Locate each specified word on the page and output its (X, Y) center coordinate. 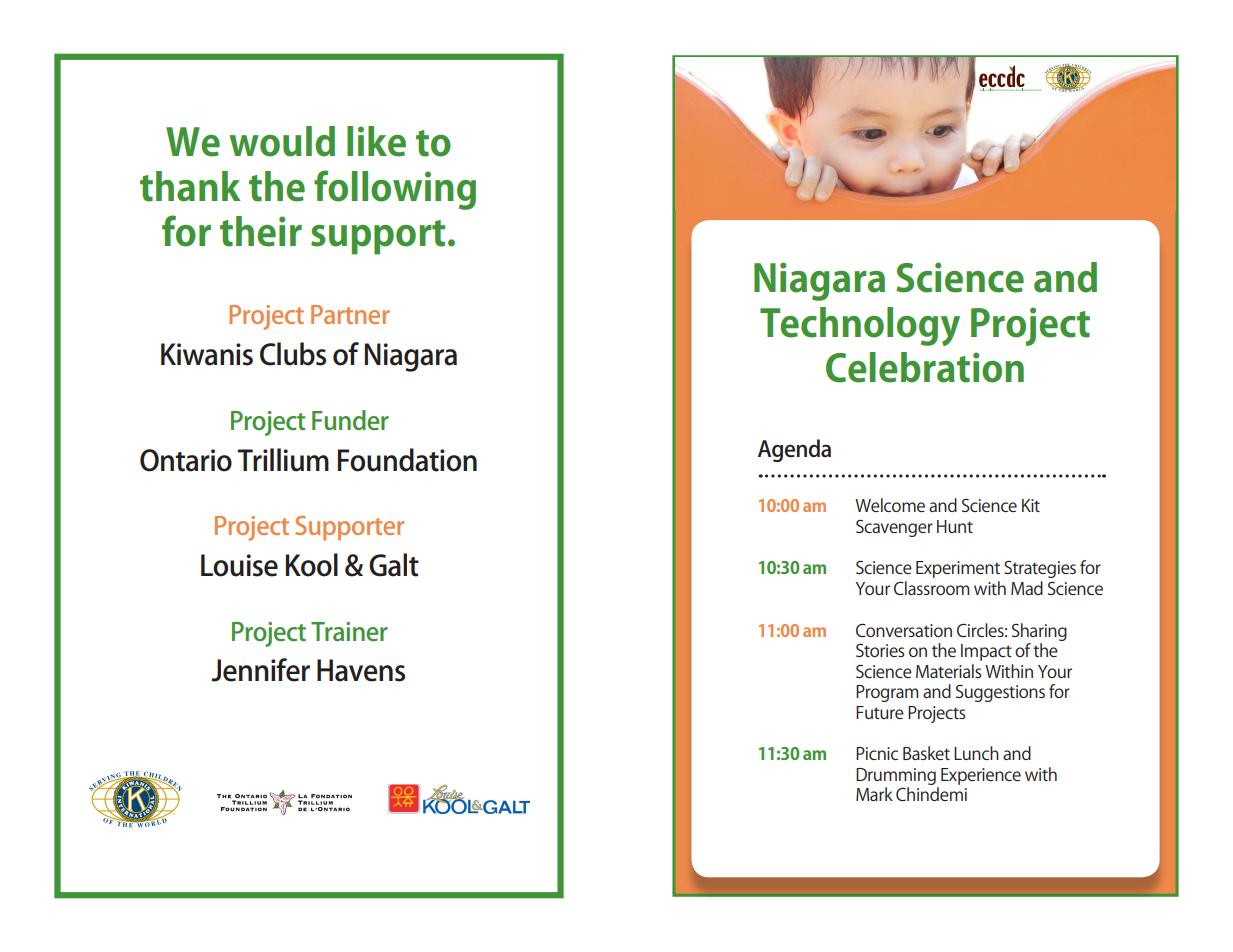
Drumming (896, 776)
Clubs (293, 354)
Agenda (794, 450)
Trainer (349, 631)
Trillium (283, 460)
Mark (874, 794)
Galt (394, 565)
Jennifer (260, 670)
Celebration (925, 367)
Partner (350, 314)
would (282, 141)
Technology (860, 326)
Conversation (904, 630)
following (395, 190)
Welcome (890, 505)
